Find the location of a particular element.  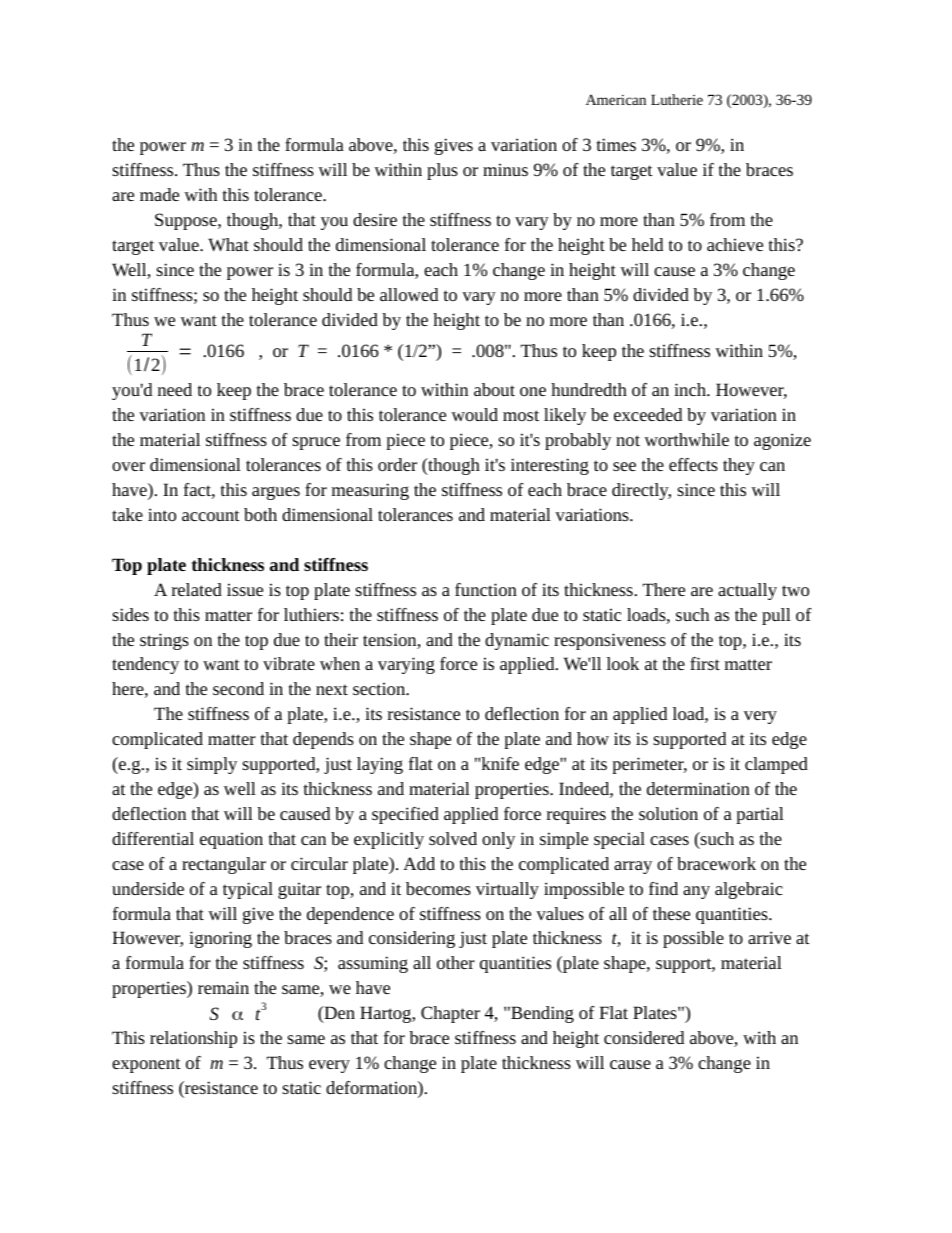

inch is located at coordinates (691, 389).
